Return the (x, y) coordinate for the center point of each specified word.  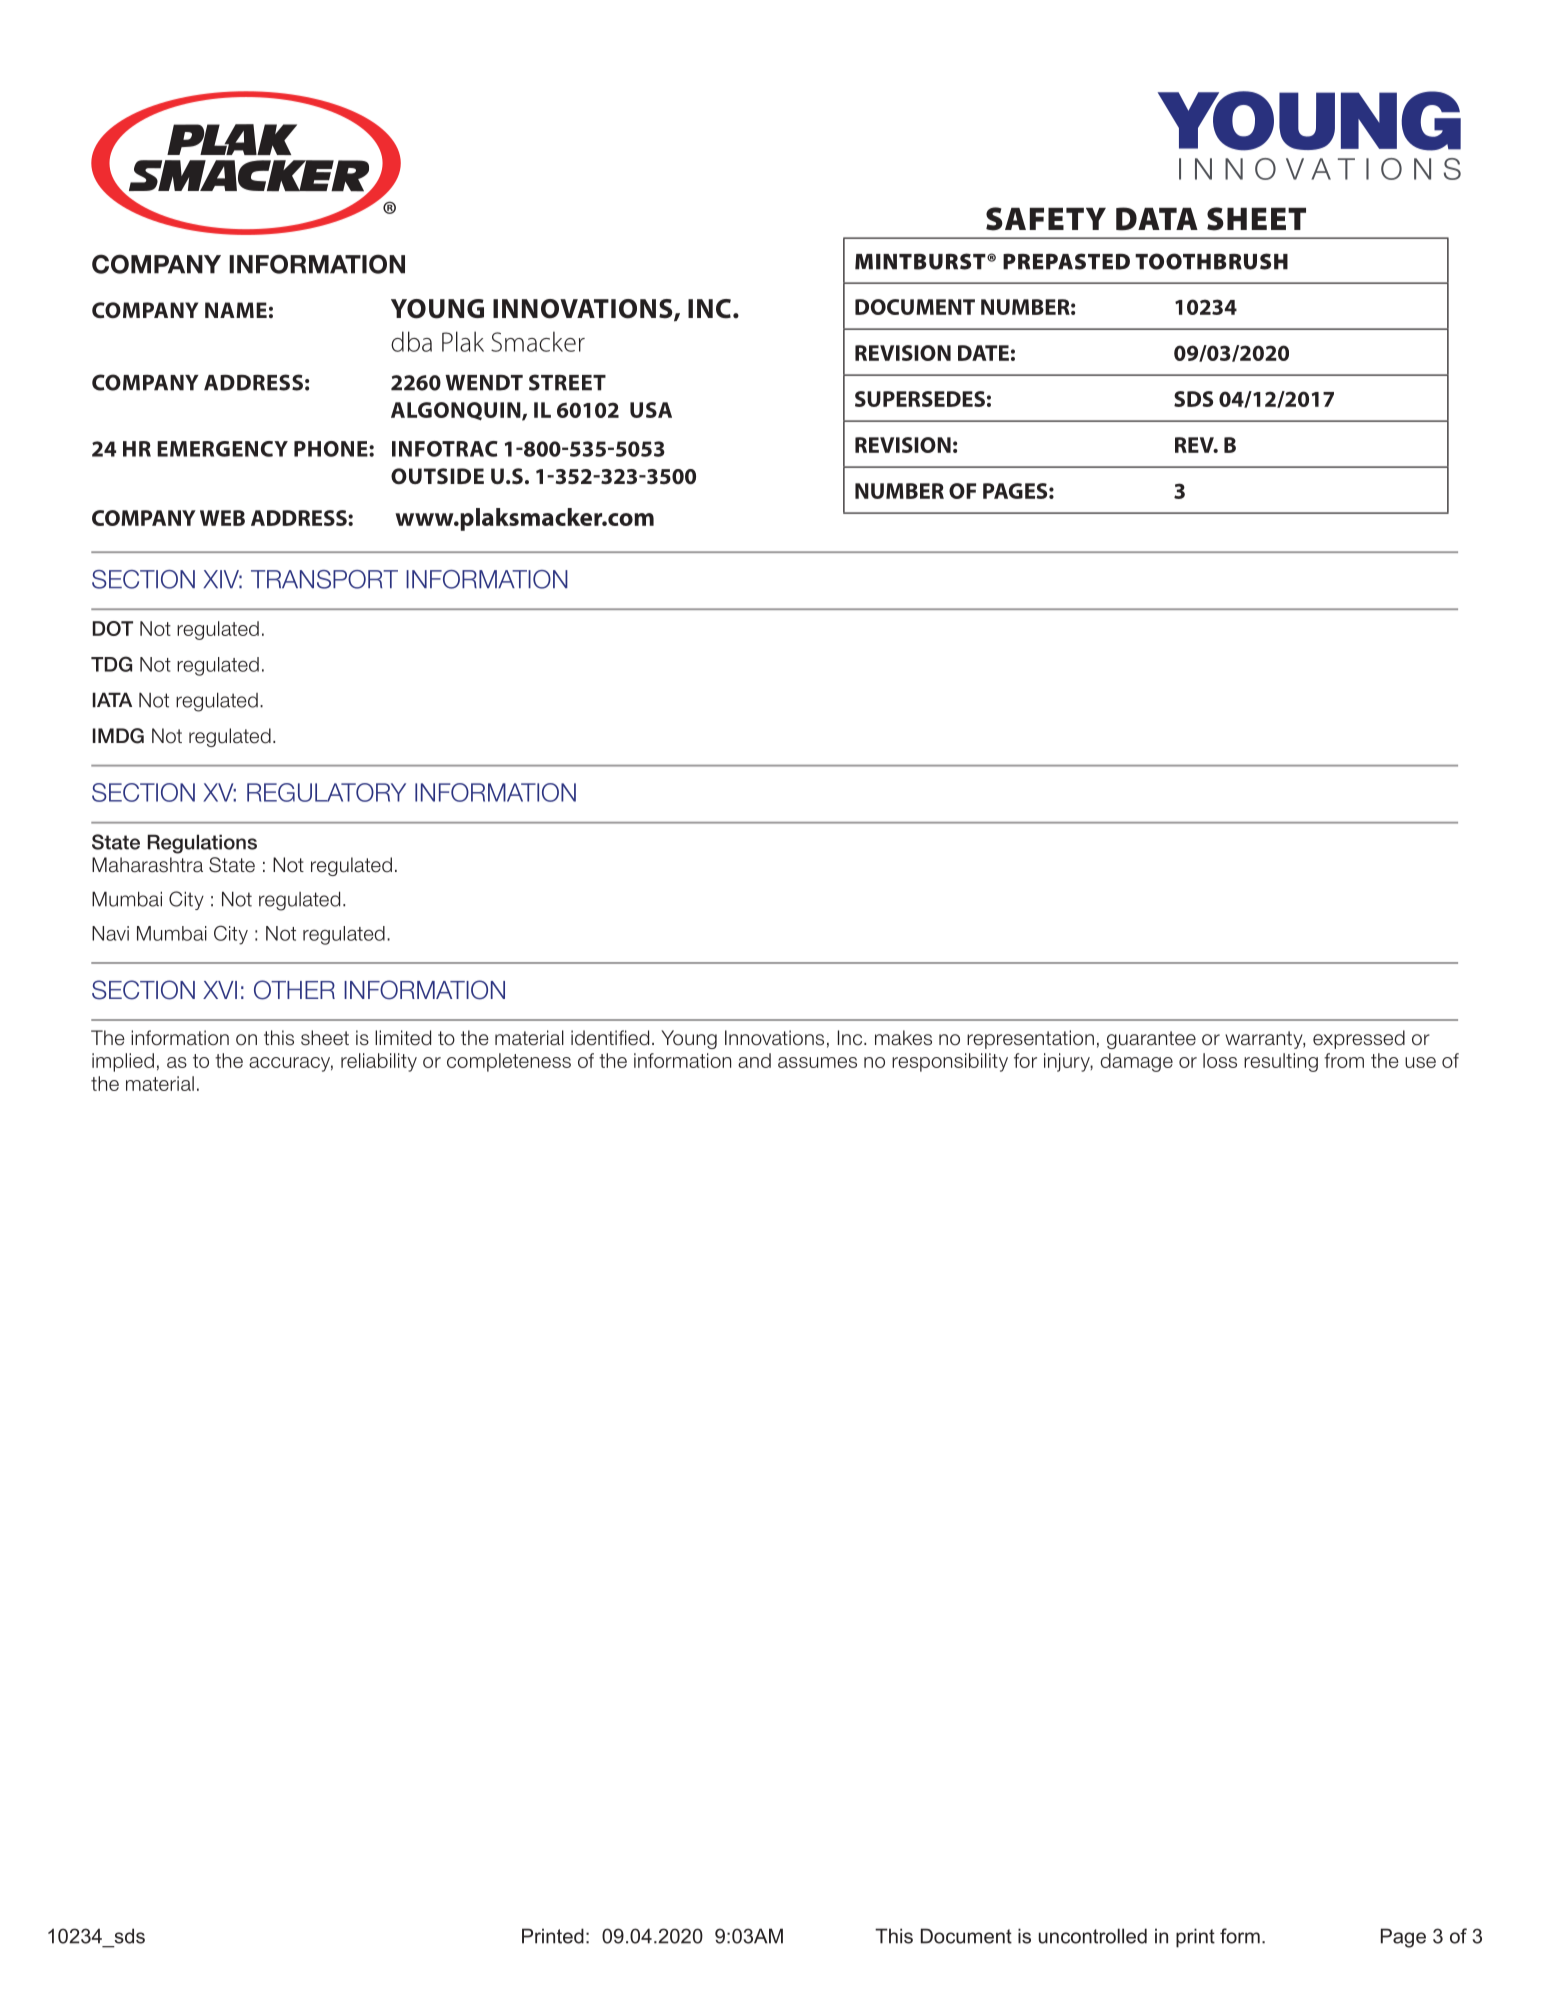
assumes (817, 1062)
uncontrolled (1093, 1936)
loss (1220, 1060)
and (754, 1060)
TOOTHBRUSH (1211, 261)
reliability (379, 1062)
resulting (1281, 1062)
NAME (236, 310)
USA (651, 410)
